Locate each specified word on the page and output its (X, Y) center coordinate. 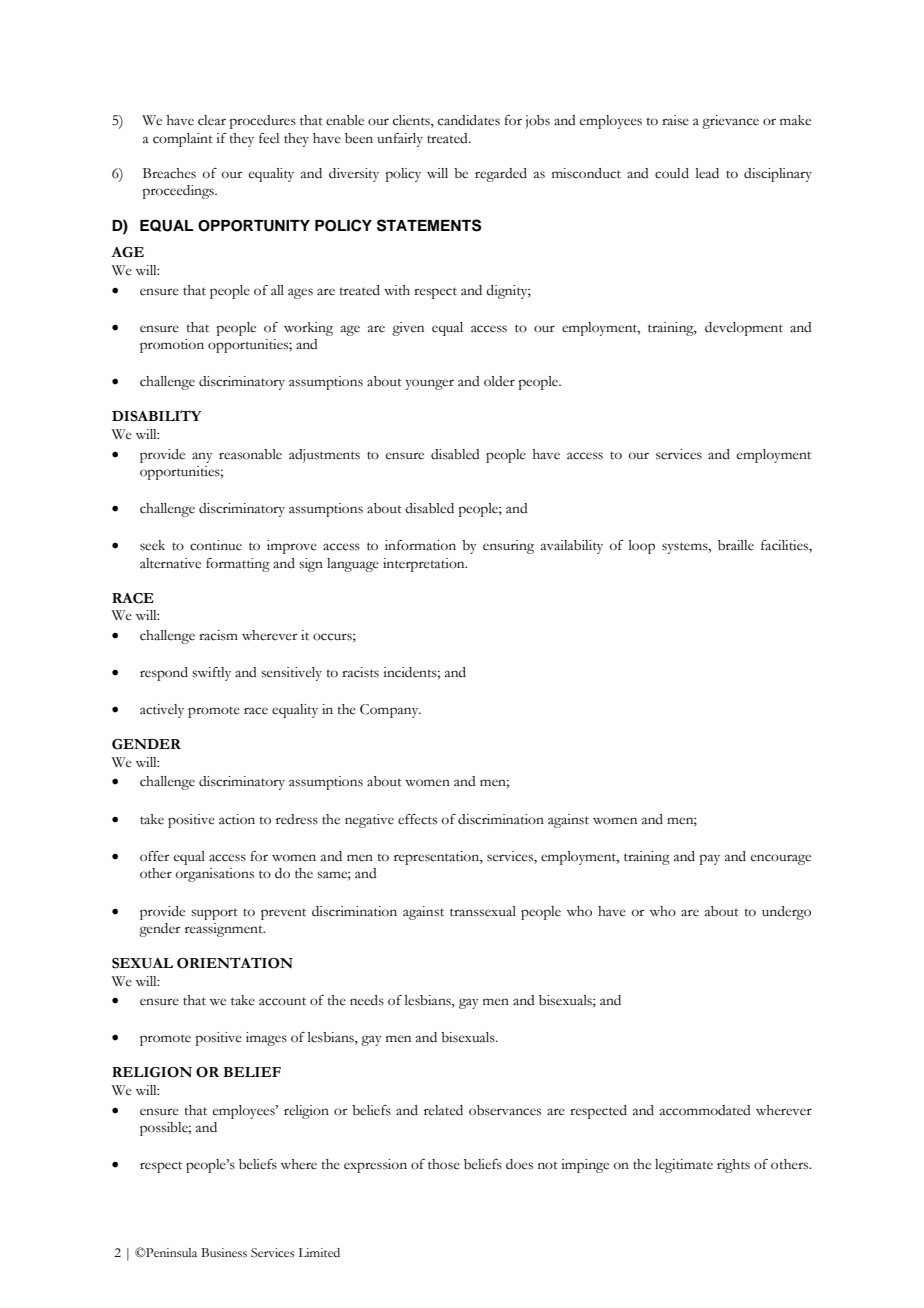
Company (390, 711)
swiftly (211, 674)
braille (736, 545)
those (444, 1164)
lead (707, 173)
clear (212, 120)
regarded (501, 175)
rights (733, 1166)
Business (224, 1253)
